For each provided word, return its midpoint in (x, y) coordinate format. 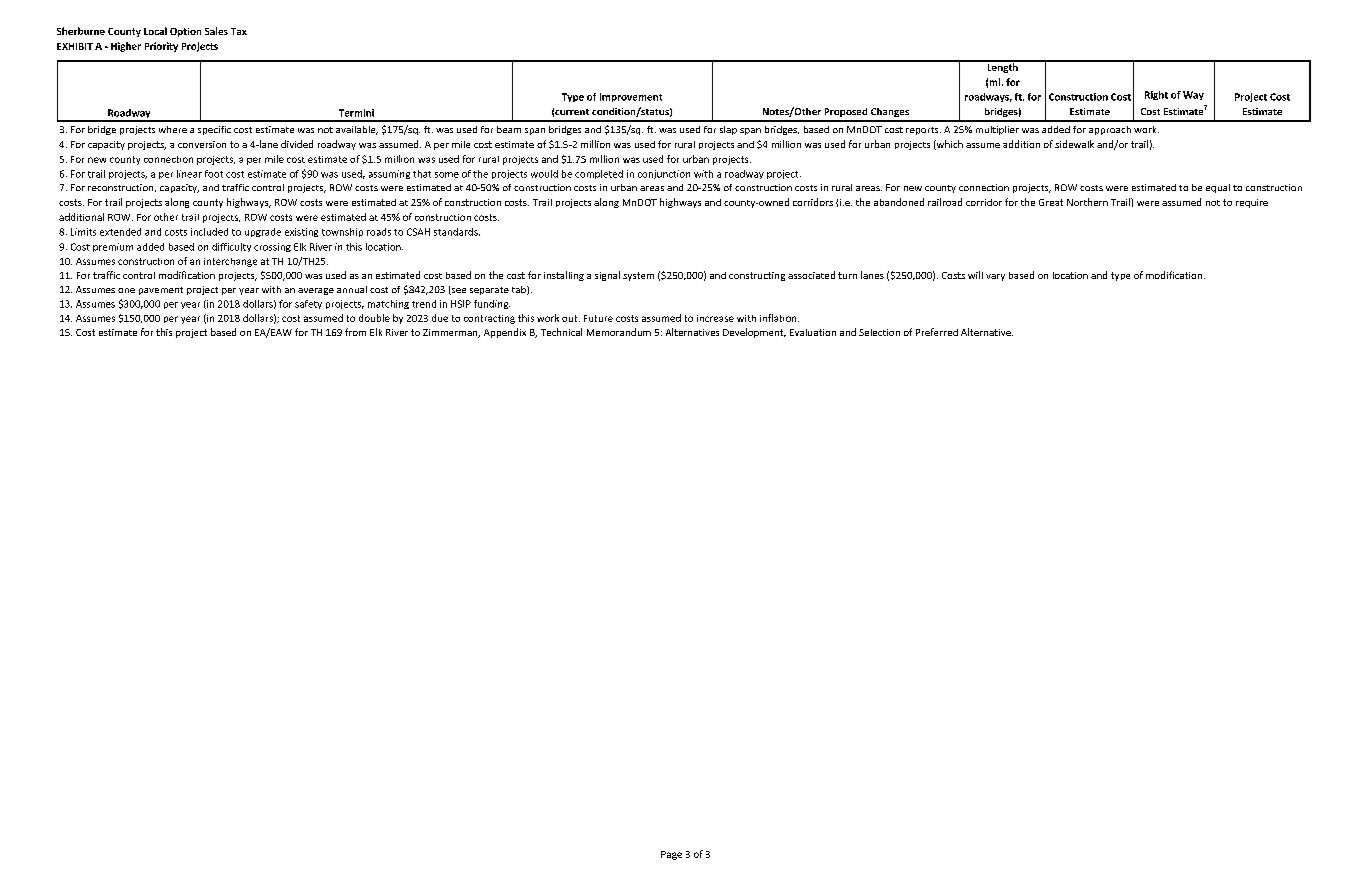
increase (715, 318)
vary (995, 277)
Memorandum (619, 332)
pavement (161, 291)
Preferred (937, 332)
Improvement (631, 97)
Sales (216, 31)
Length (1002, 67)
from (355, 332)
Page (671, 855)
